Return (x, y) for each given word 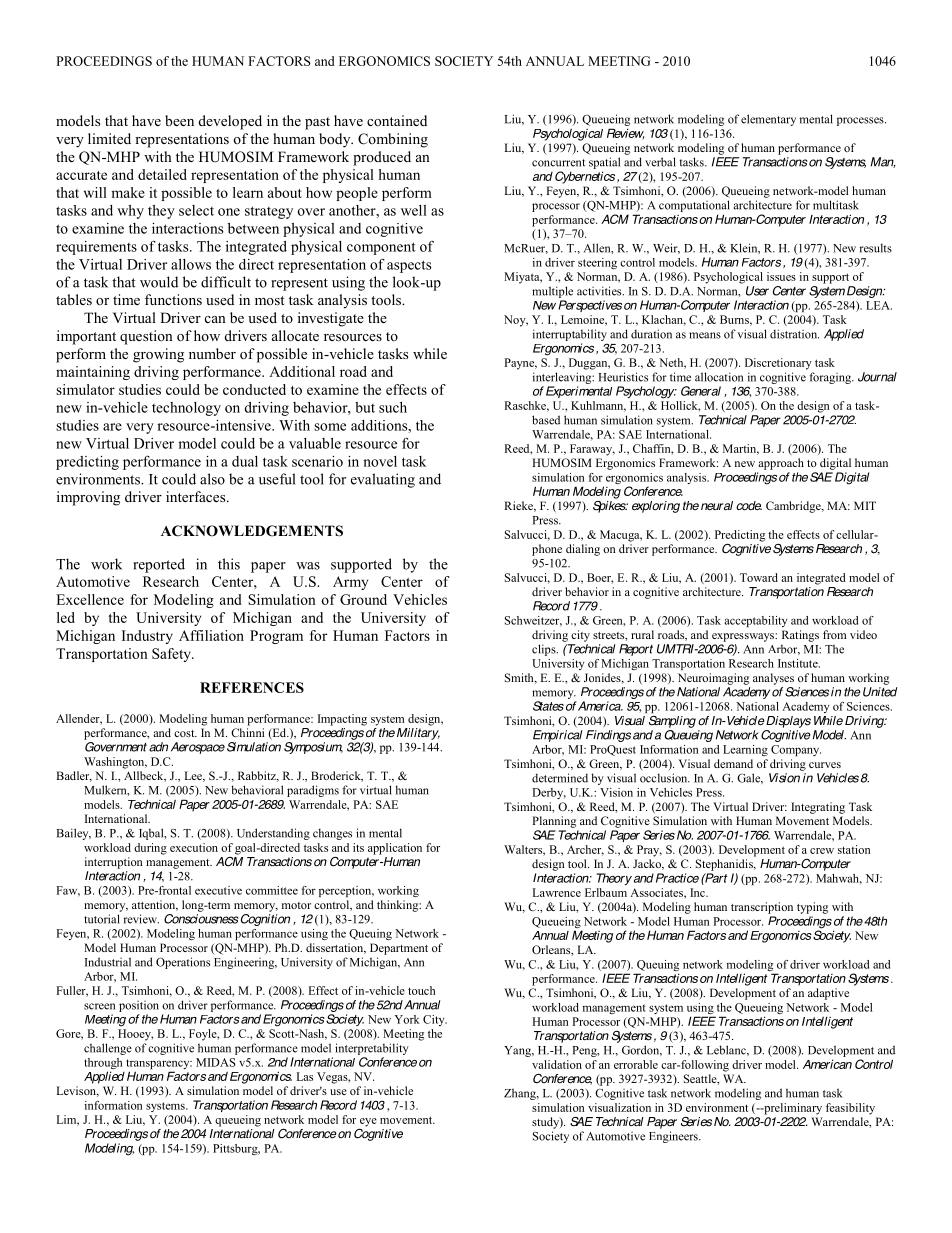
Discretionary (778, 364)
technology (186, 409)
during (150, 849)
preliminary (792, 1109)
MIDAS (216, 1062)
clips (545, 650)
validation (557, 1064)
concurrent (558, 163)
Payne (520, 364)
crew (822, 851)
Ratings (800, 636)
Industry (147, 637)
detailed (162, 174)
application (395, 849)
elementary (768, 120)
